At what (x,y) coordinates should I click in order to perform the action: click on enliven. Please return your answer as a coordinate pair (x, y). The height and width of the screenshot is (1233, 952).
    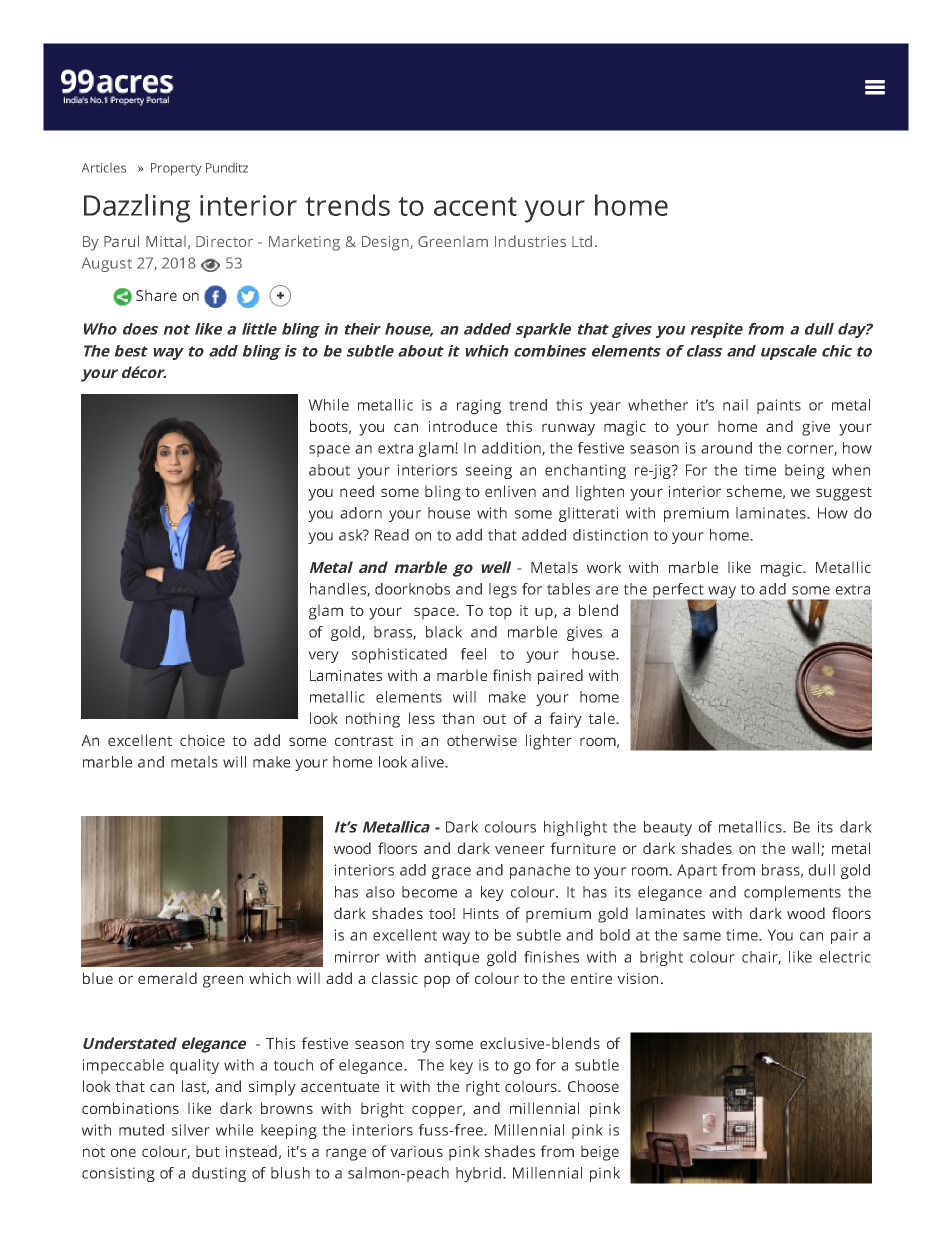
    Looking at the image, I should click on (510, 491).
